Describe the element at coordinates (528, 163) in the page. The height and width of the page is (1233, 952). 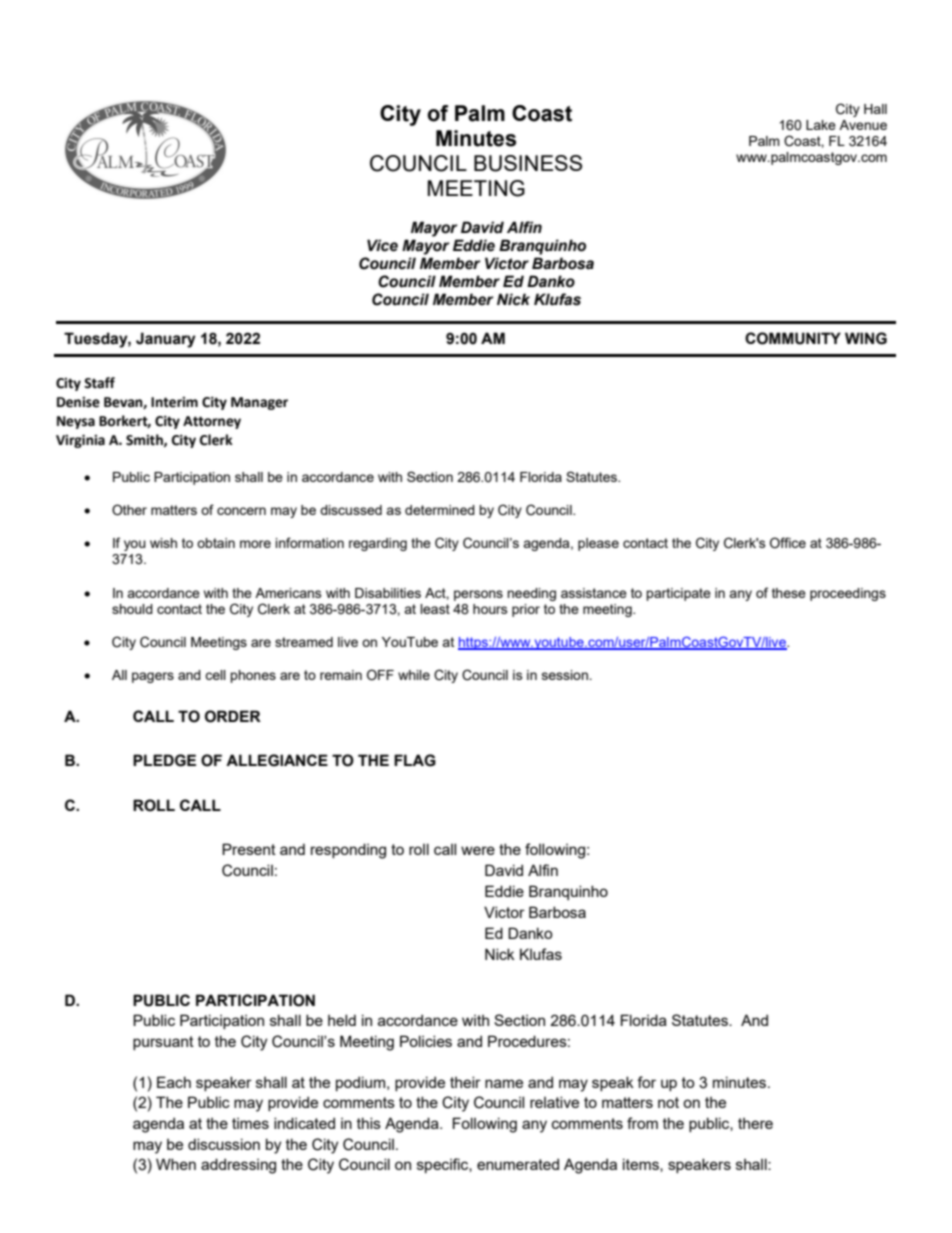
I see `BUSINESS` at that location.
